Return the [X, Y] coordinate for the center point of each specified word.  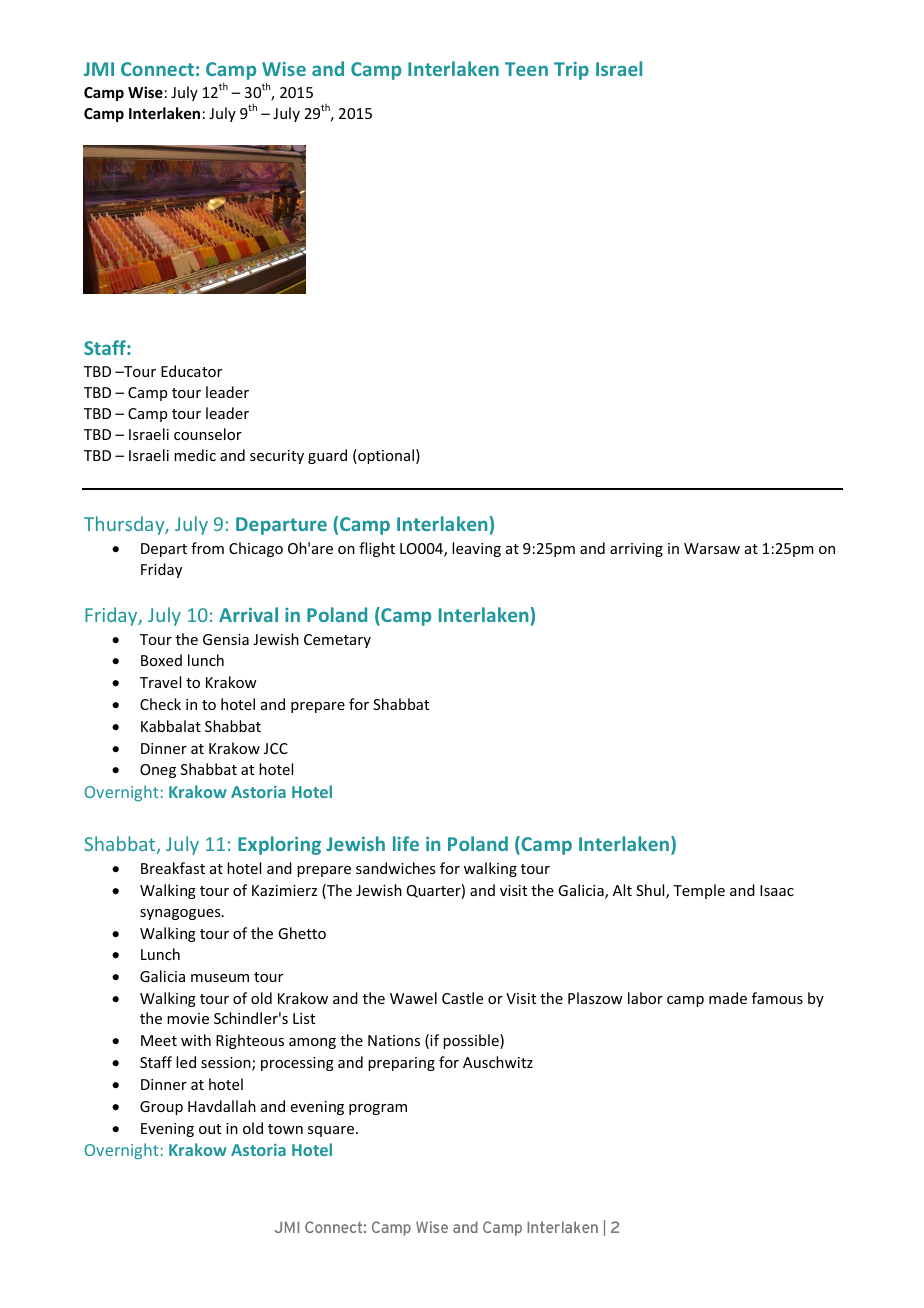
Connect [157, 69]
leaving [476, 549]
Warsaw [712, 548]
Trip [571, 71]
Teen [526, 69]
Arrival [248, 614]
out [210, 1129]
